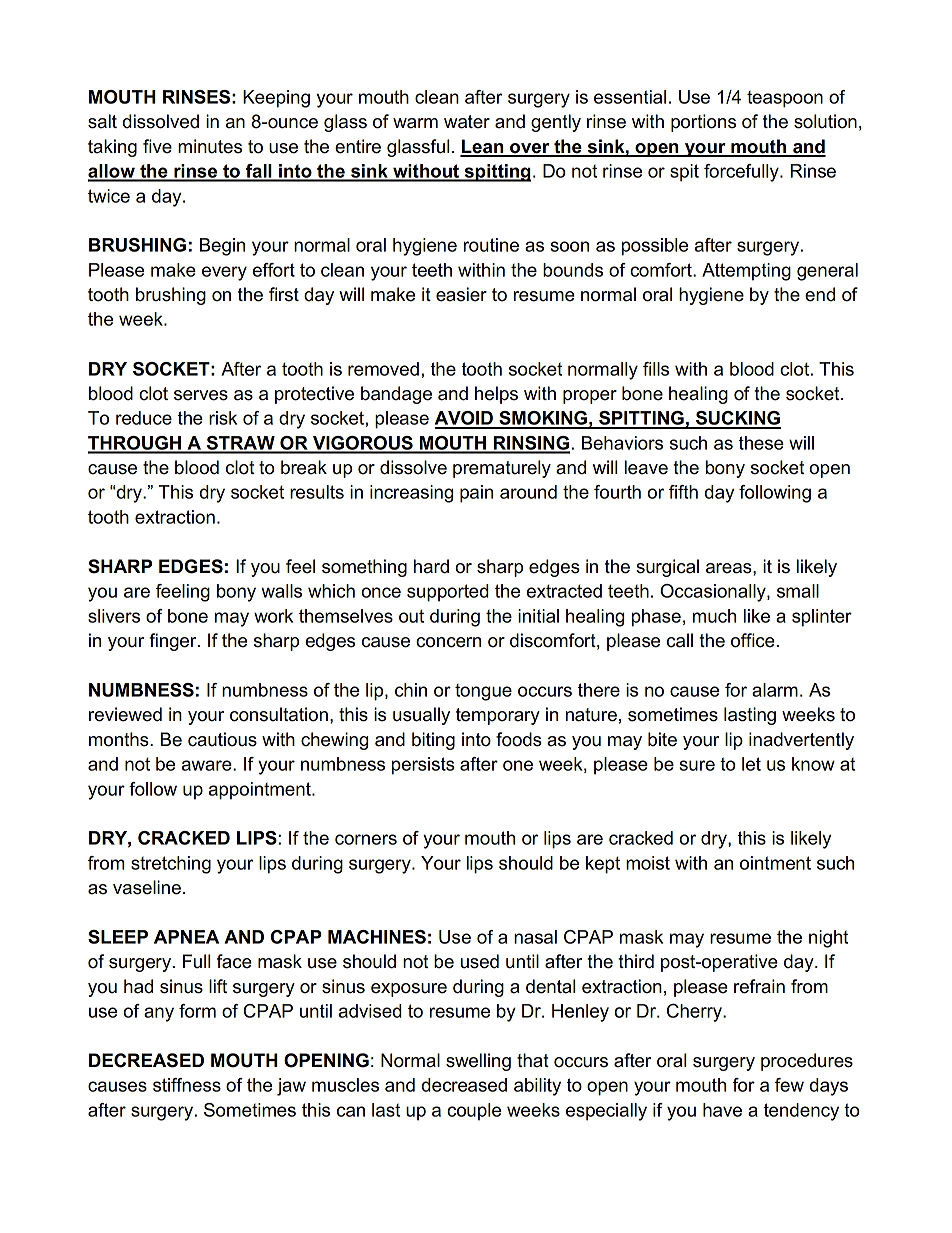 The image size is (952, 1233). What do you see at coordinates (223, 418) in the screenshot?
I see `risk` at bounding box center [223, 418].
